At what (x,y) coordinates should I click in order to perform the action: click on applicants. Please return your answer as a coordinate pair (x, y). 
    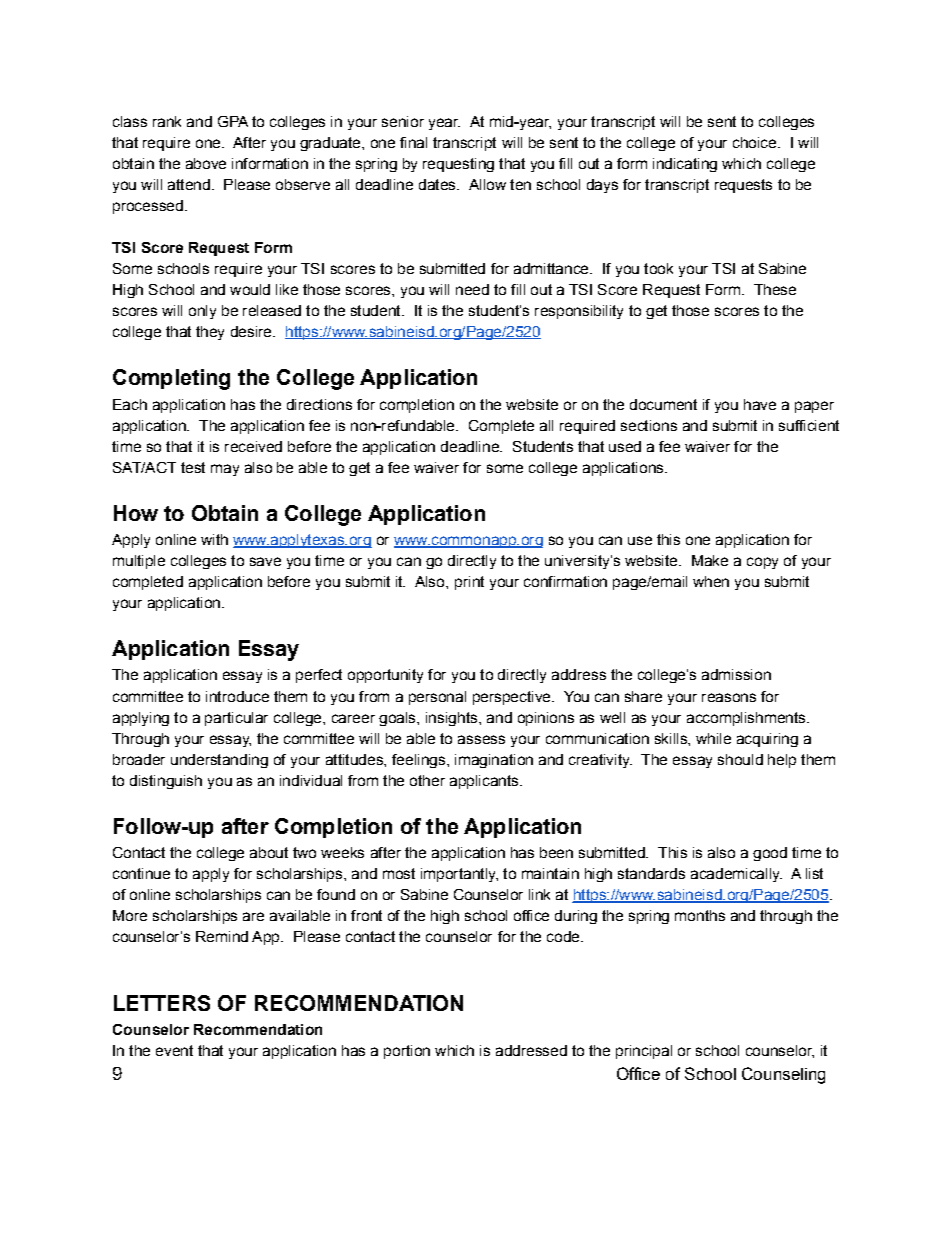
    Looking at the image, I should click on (485, 782).
